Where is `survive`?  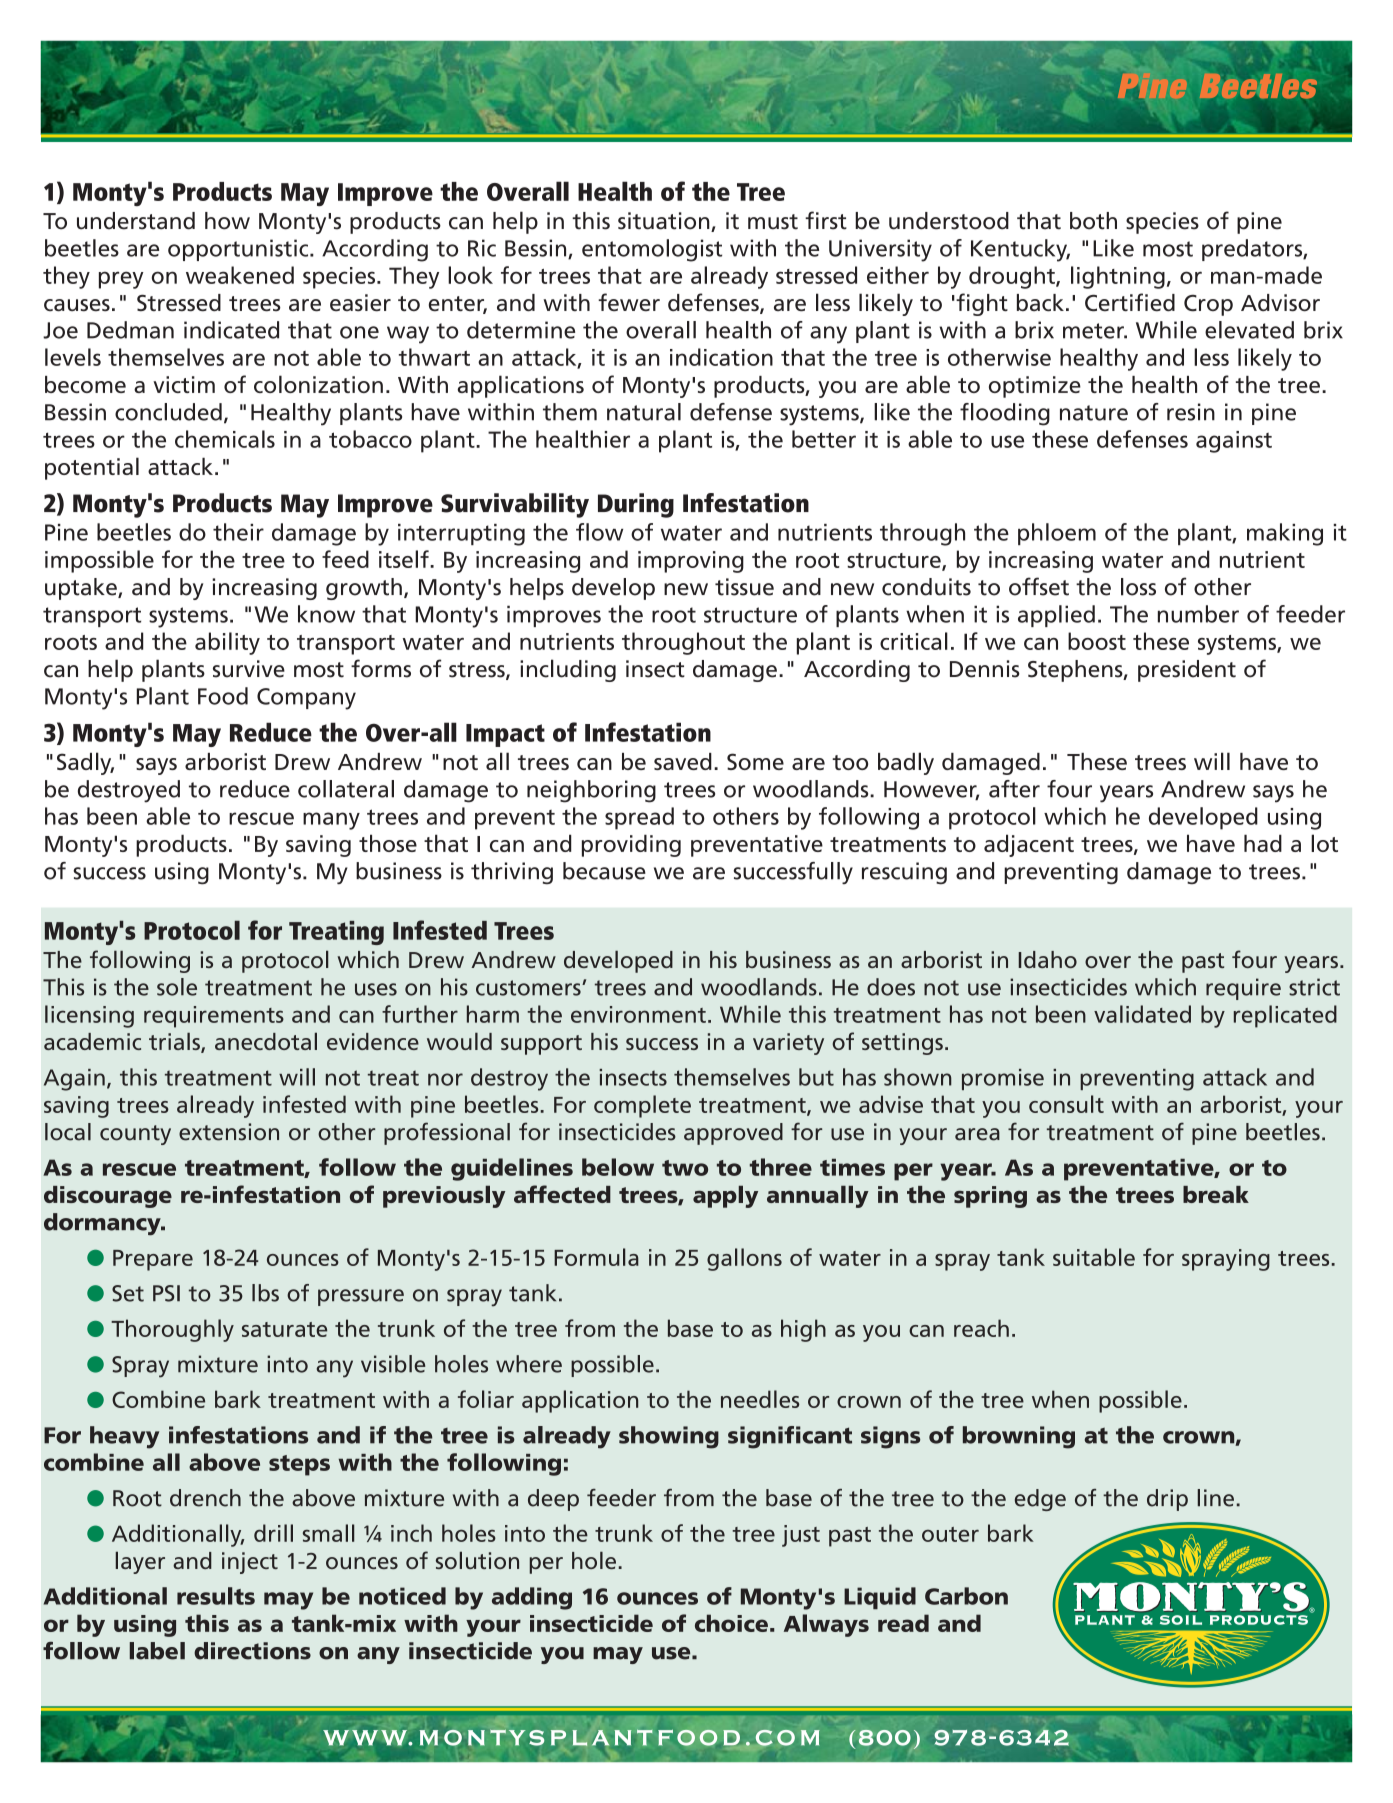 survive is located at coordinates (249, 669).
